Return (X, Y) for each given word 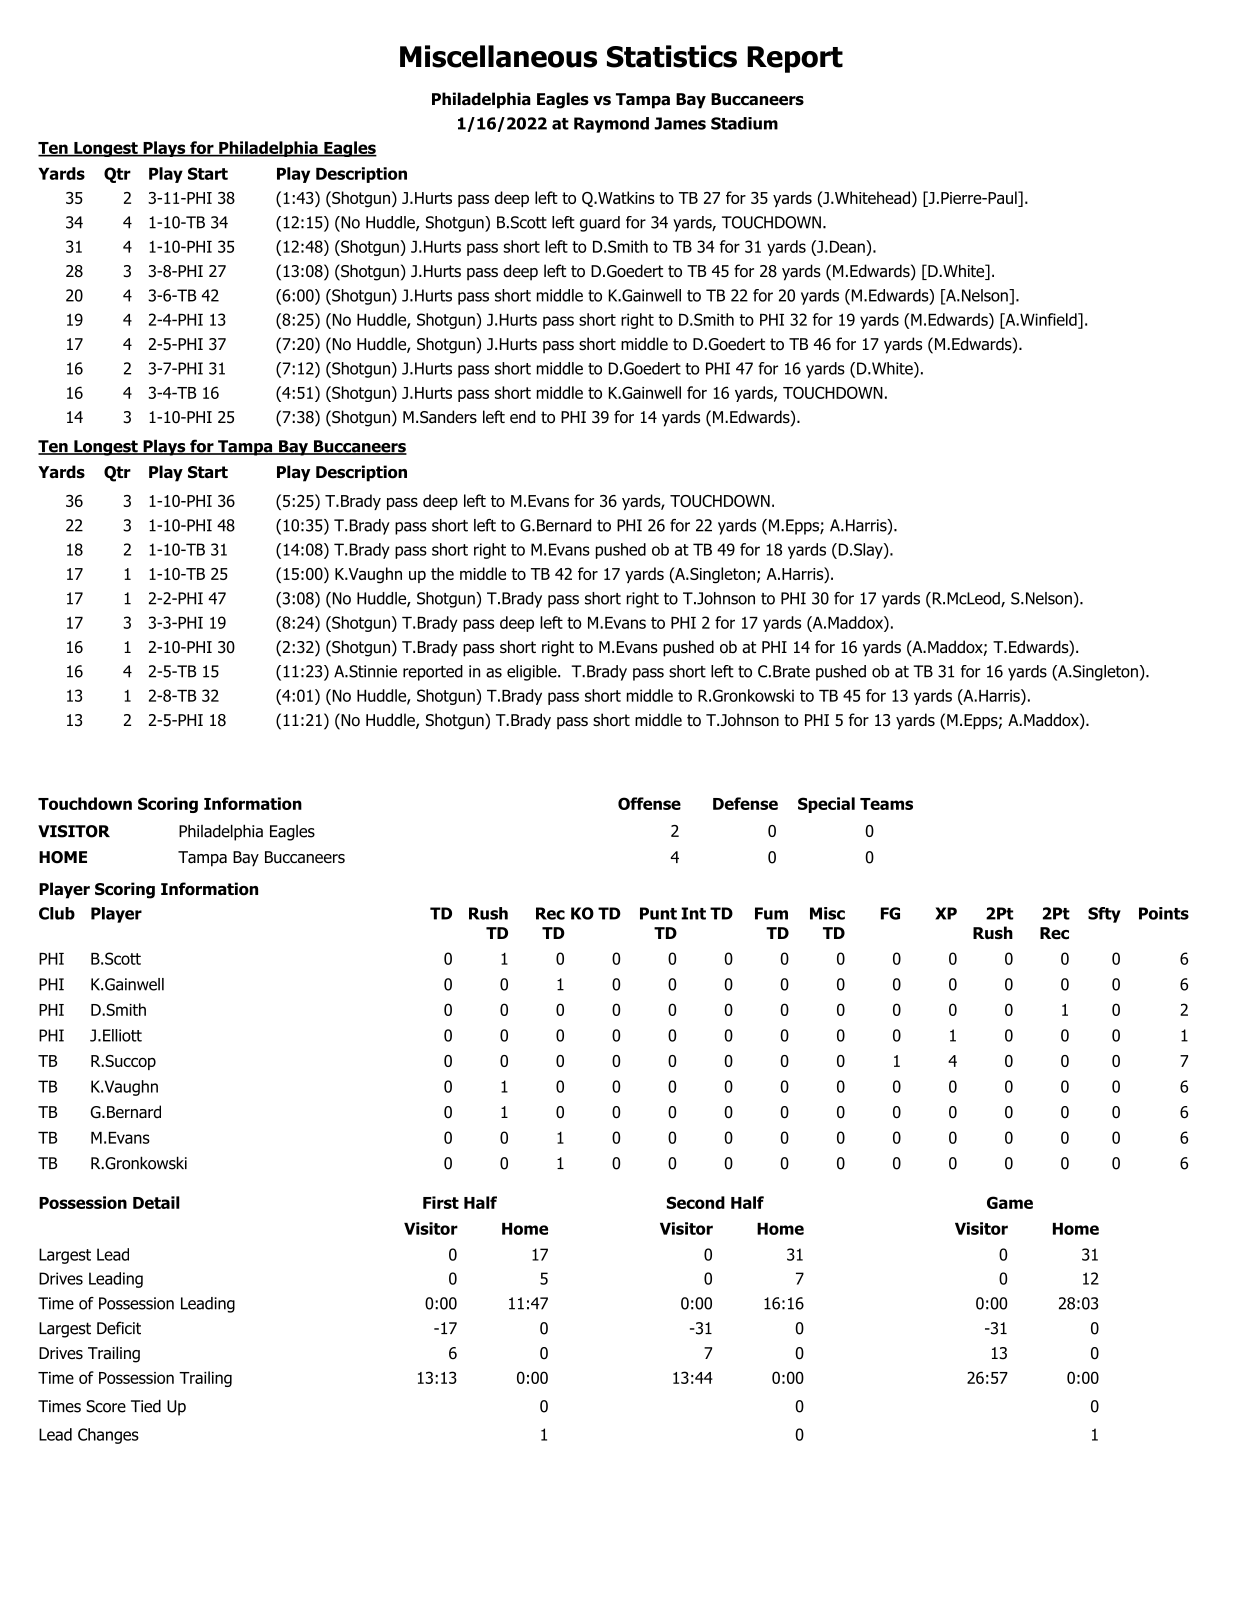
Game (1010, 1202)
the (442, 573)
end (522, 416)
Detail (156, 1202)
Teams (886, 804)
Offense (649, 803)
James (680, 123)
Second (696, 1202)
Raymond (611, 125)
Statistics (672, 56)
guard (600, 224)
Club (57, 913)
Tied (146, 1406)
